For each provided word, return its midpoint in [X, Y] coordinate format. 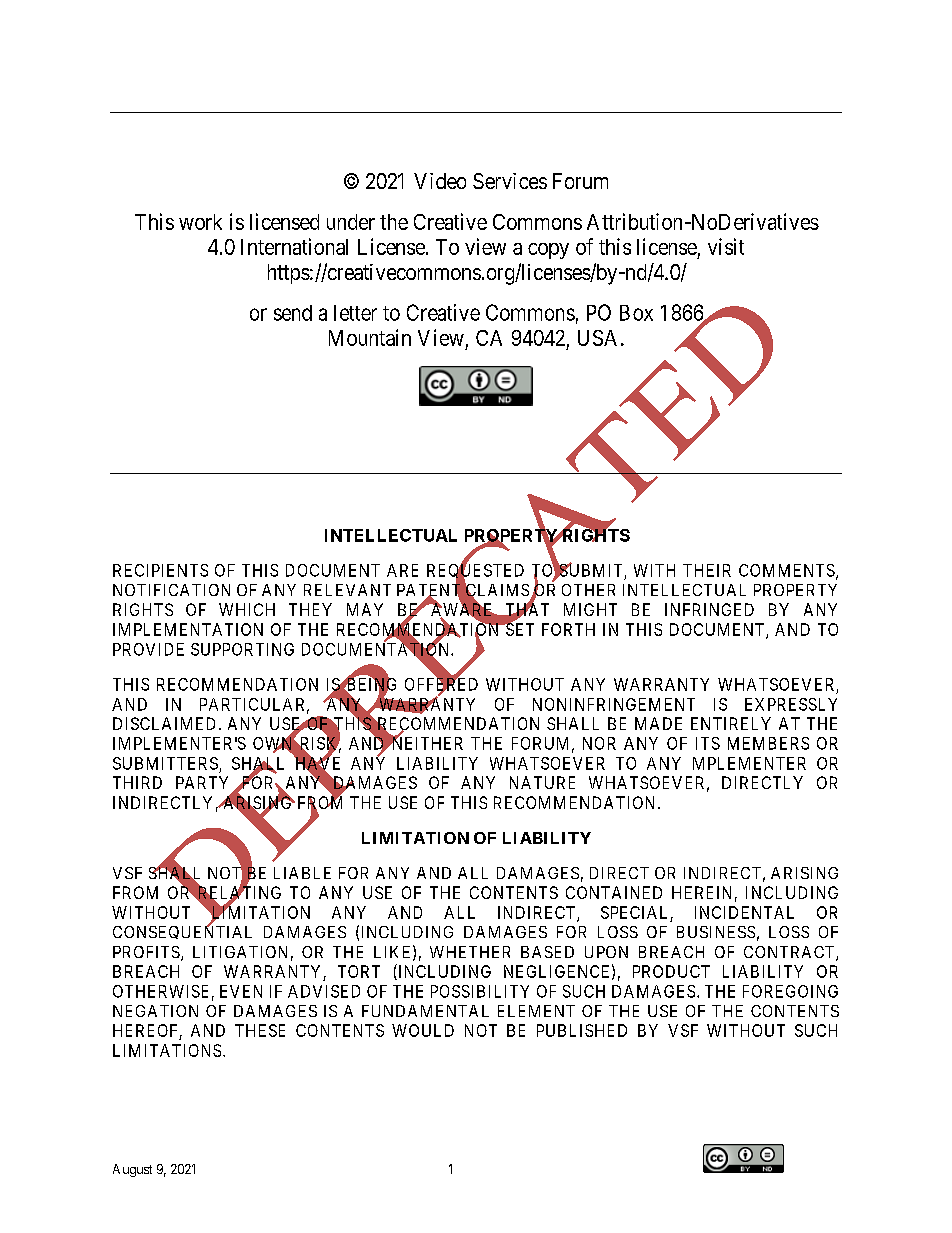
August [132, 1170]
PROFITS [147, 953]
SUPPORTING [242, 649]
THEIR [707, 570]
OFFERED [441, 685]
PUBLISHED [582, 1030]
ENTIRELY [731, 723]
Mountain [370, 337]
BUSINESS [716, 932]
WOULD [423, 1030]
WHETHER [470, 952]
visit [726, 246]
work [200, 222]
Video [440, 181]
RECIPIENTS [160, 570]
